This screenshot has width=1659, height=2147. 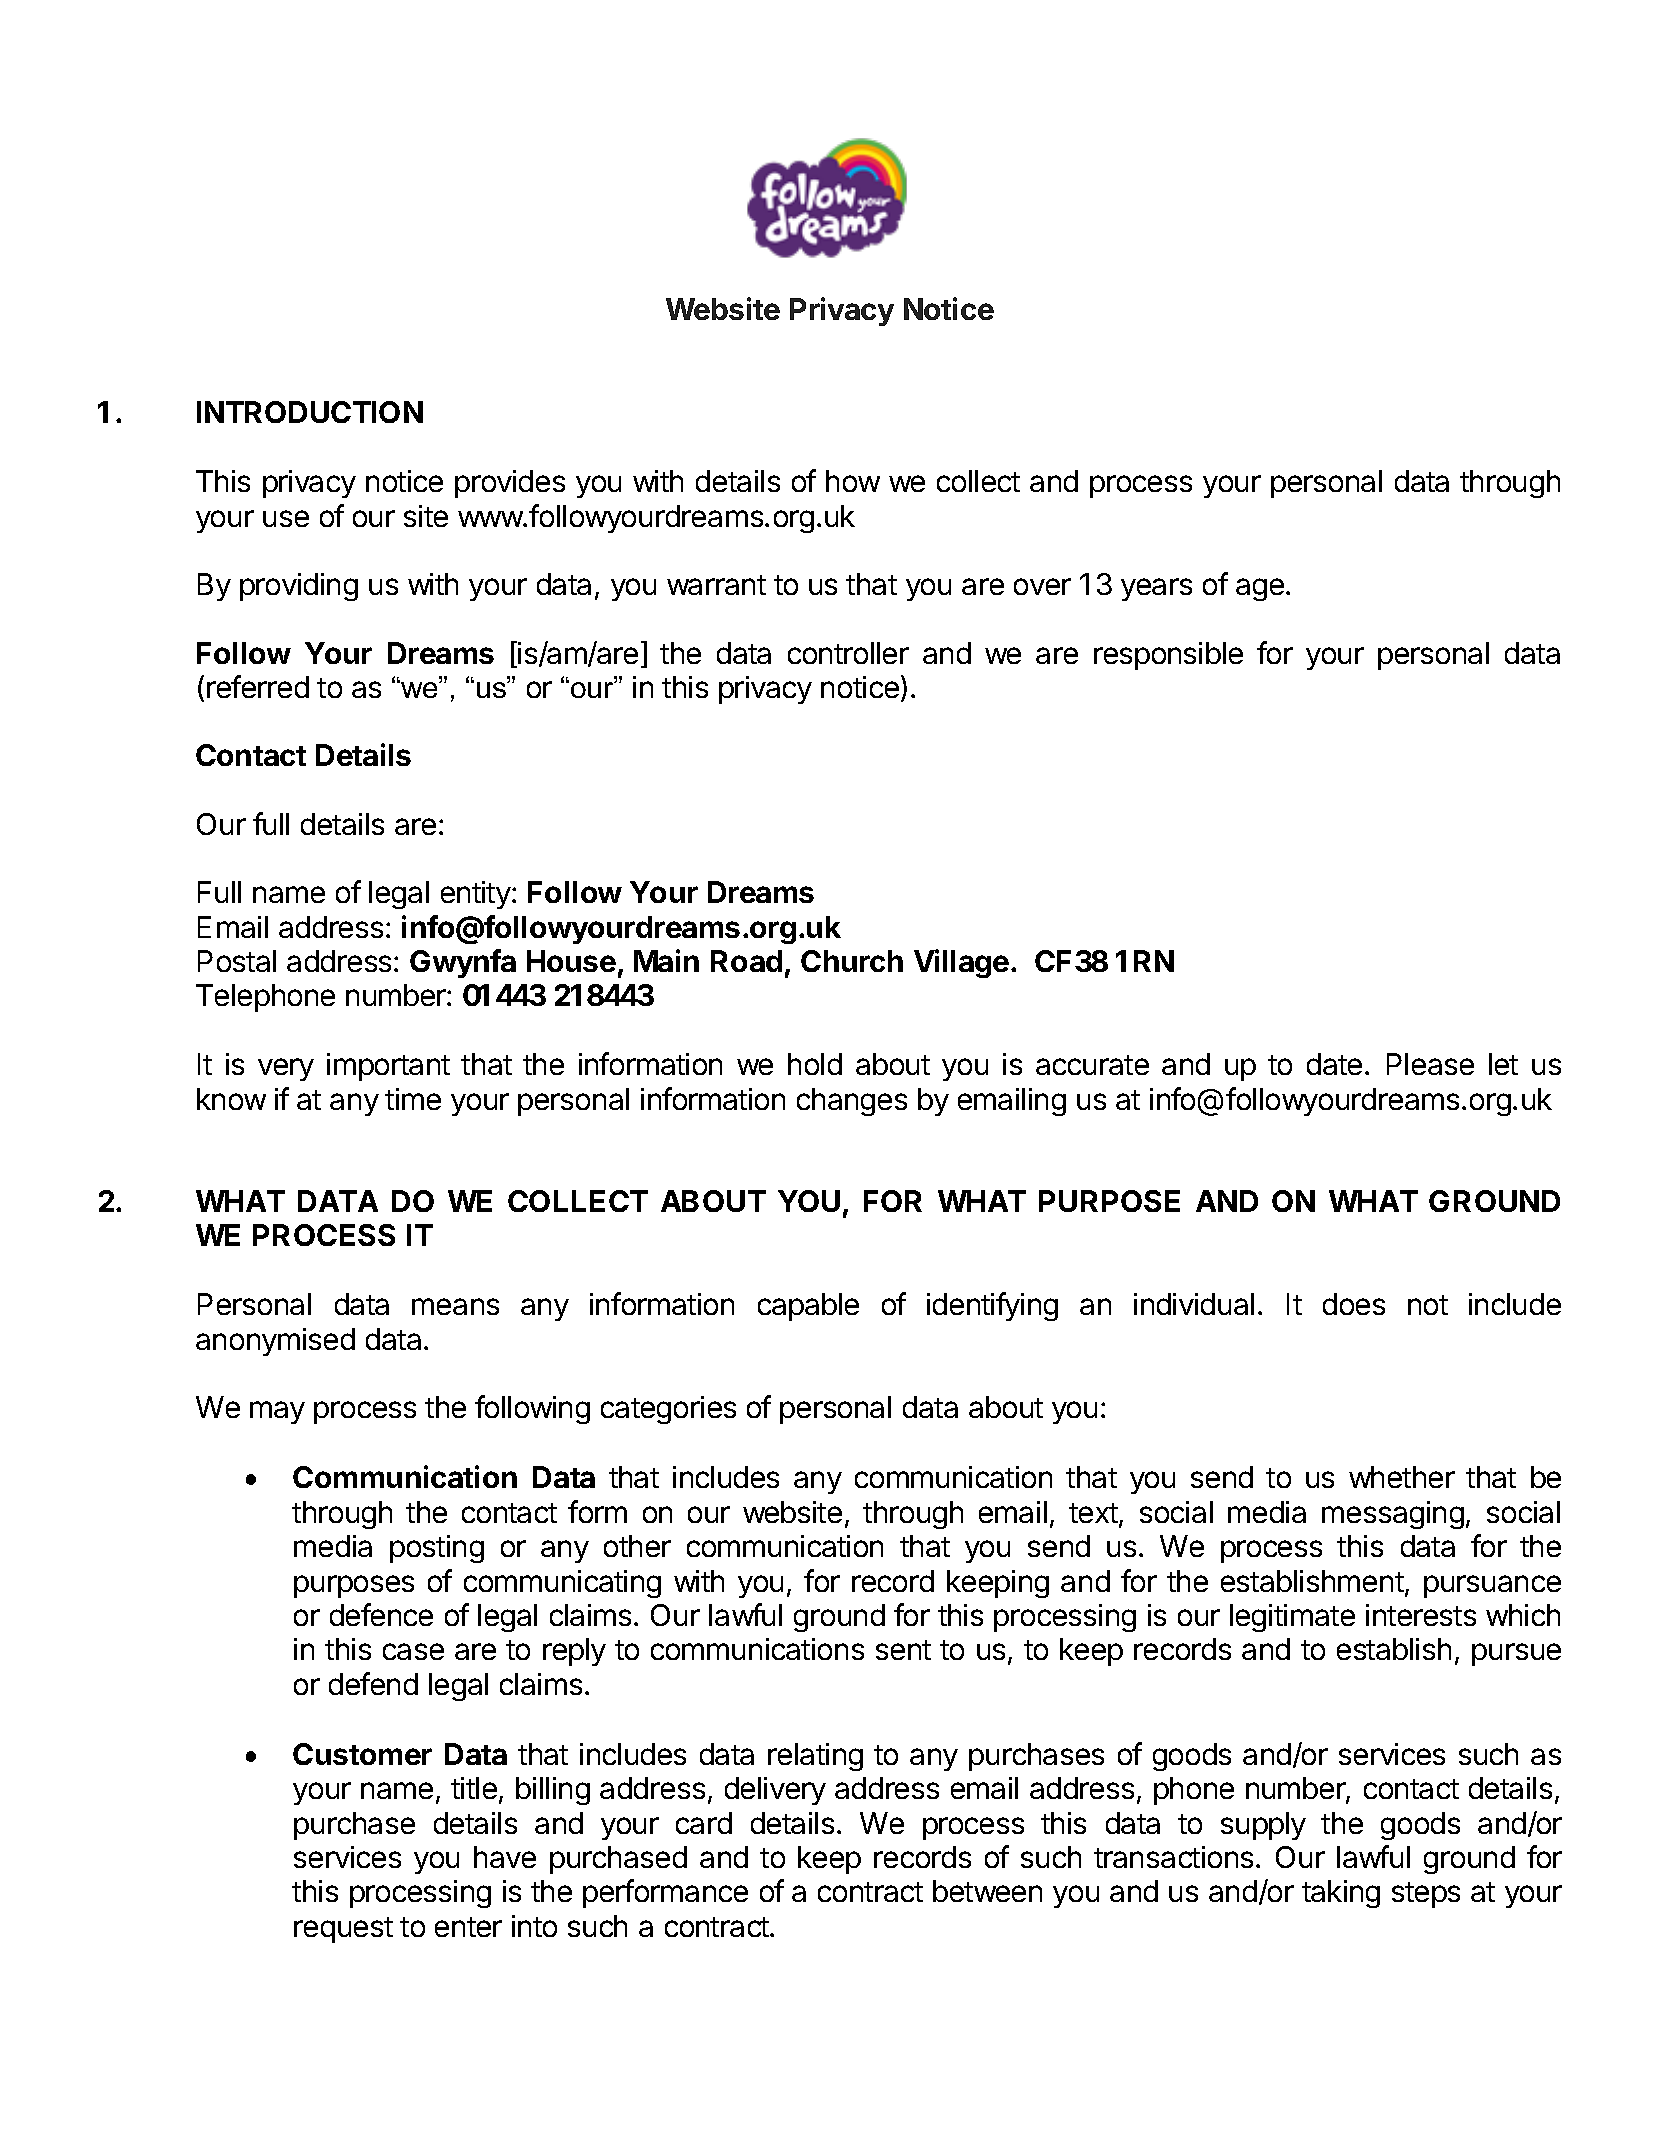 I want to click on years, so click(x=1156, y=589).
